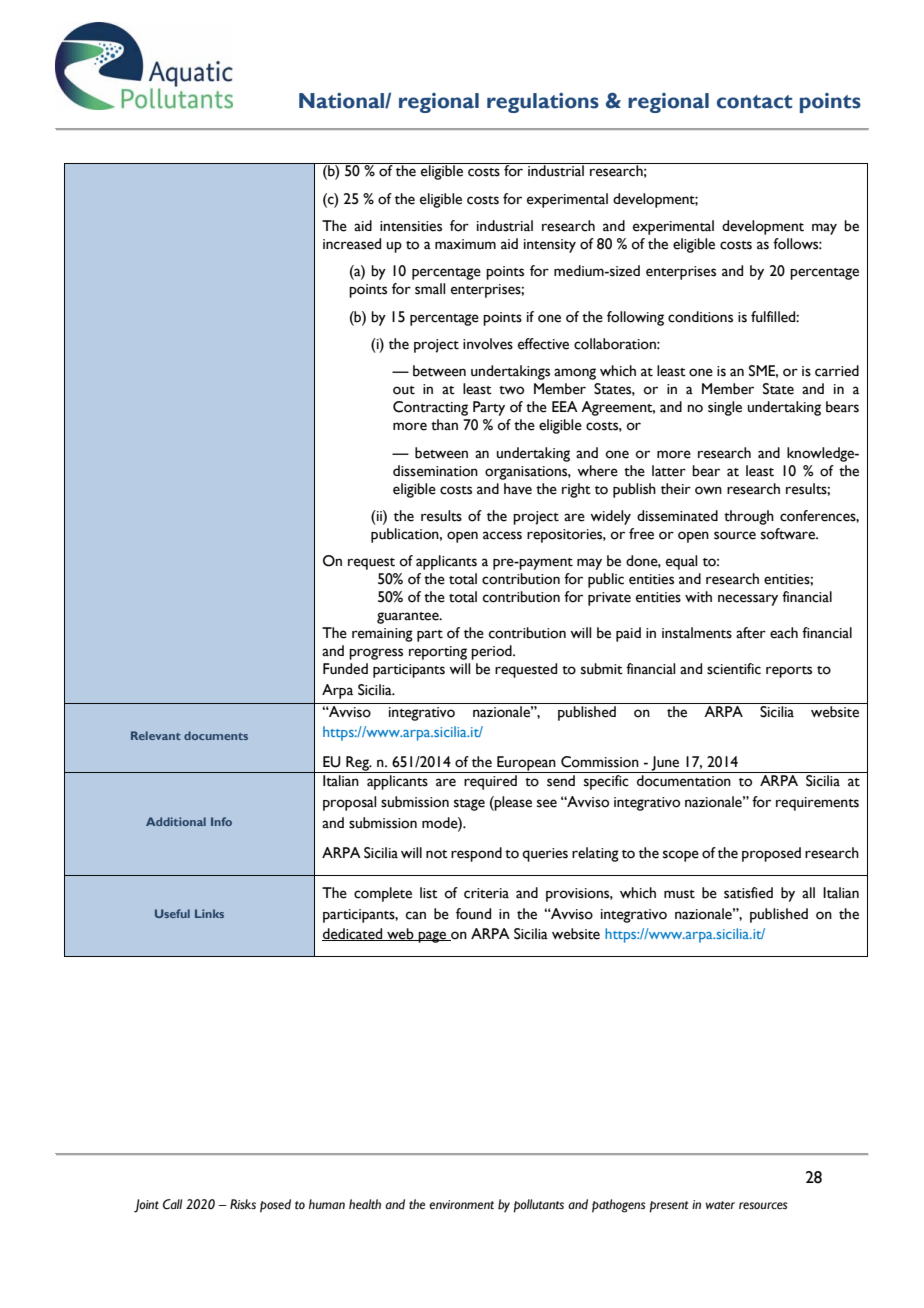  Describe the element at coordinates (209, 913) in the screenshot. I see `Links` at that location.
